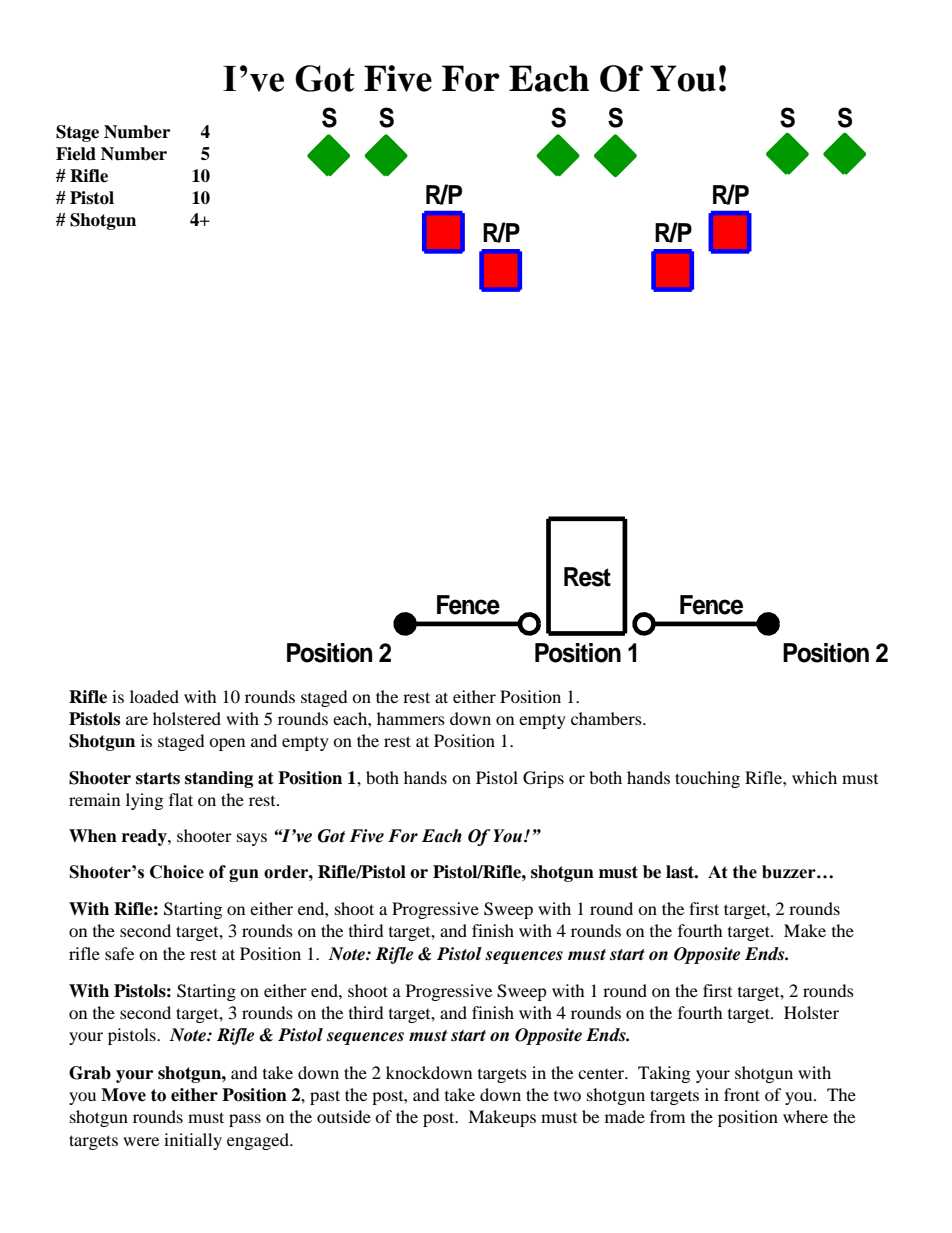 The height and width of the page is (1233, 952). I want to click on chambers, so click(607, 718).
